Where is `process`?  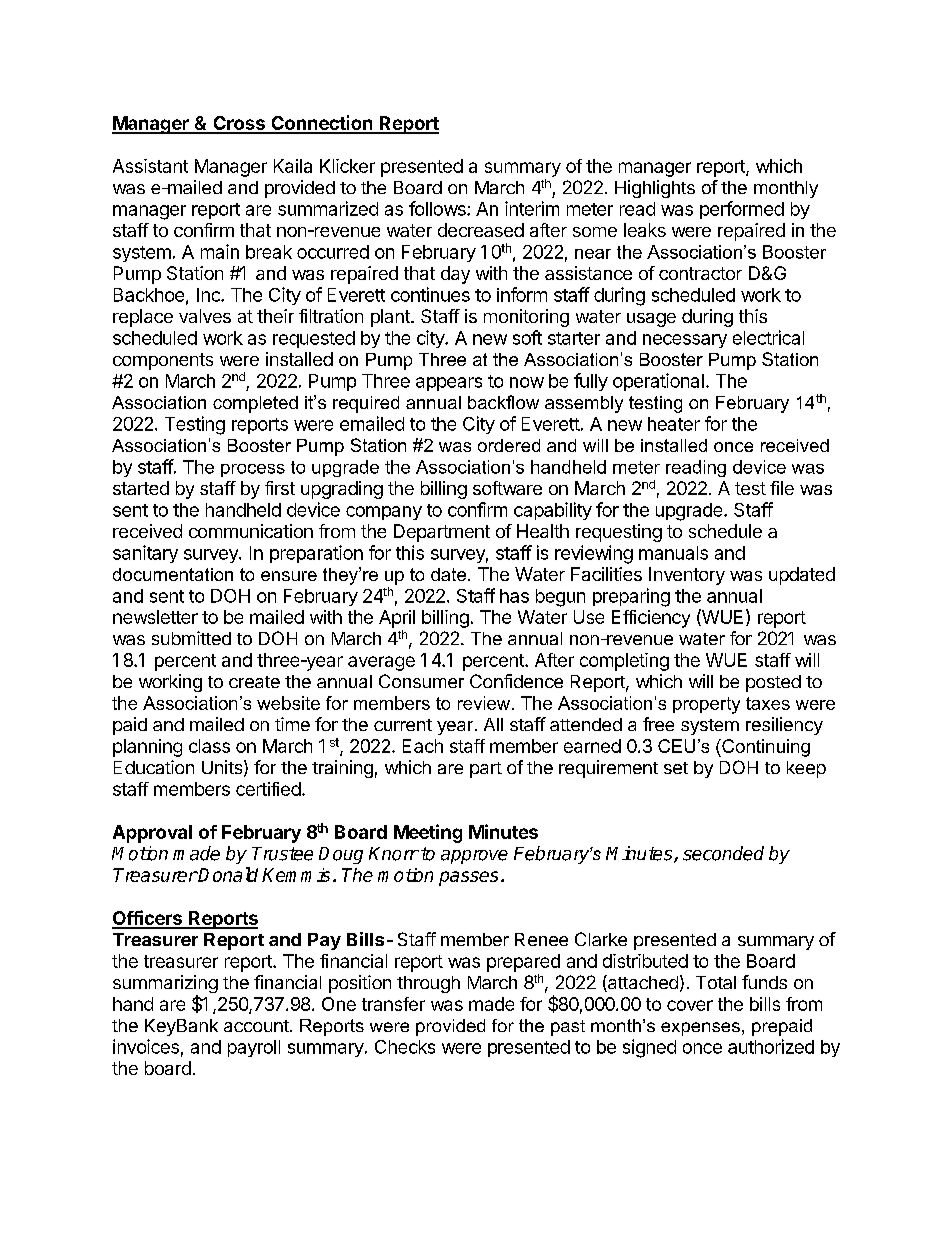 process is located at coordinates (253, 470).
